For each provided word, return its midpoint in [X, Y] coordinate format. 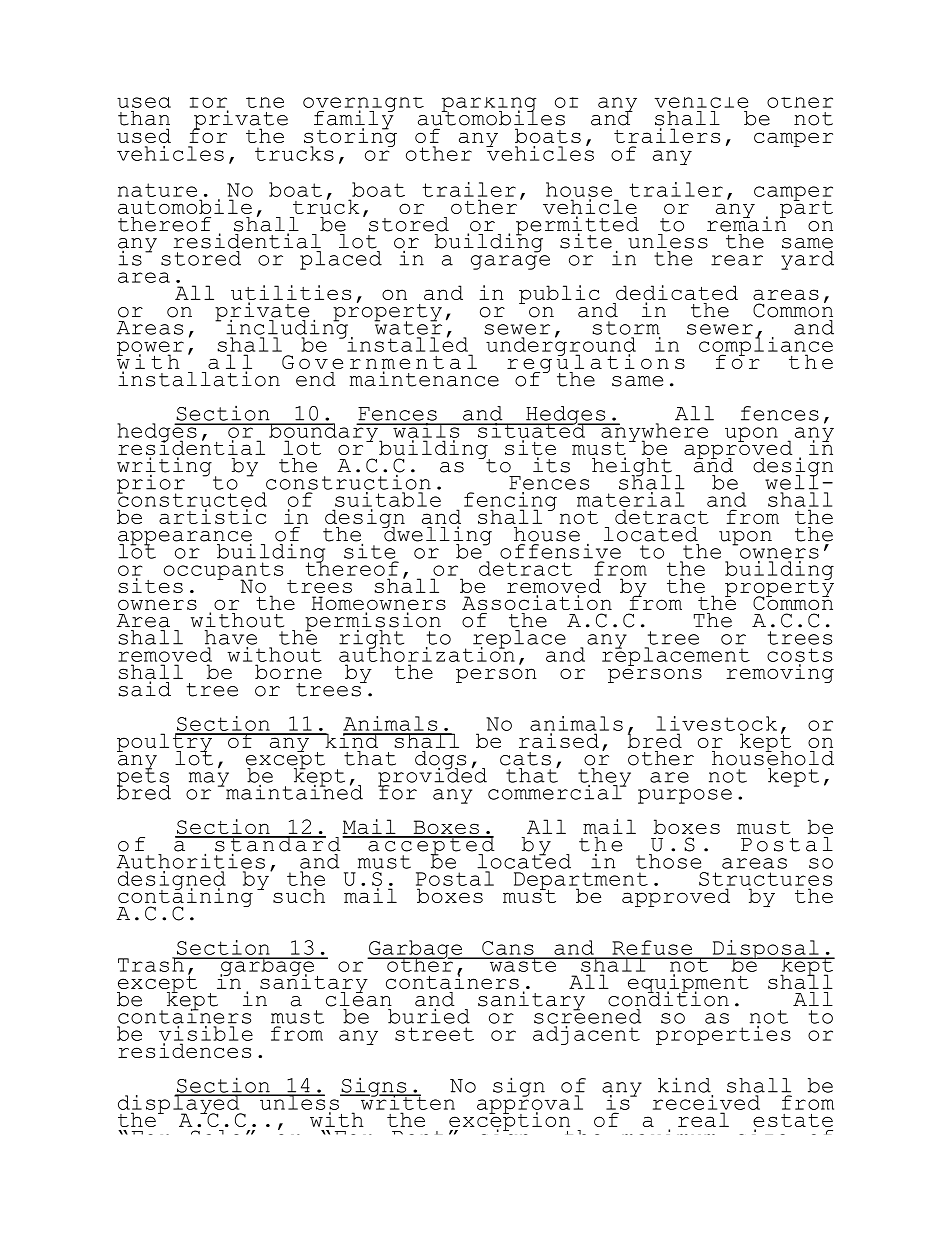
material [630, 499]
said [145, 689]
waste [523, 964]
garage [510, 262]
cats [525, 759]
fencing [510, 502]
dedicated [677, 294]
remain [746, 223]
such [299, 895]
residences [184, 1050]
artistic [212, 516]
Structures [765, 879]
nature [157, 190]
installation [199, 379]
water [408, 327]
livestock [716, 723]
